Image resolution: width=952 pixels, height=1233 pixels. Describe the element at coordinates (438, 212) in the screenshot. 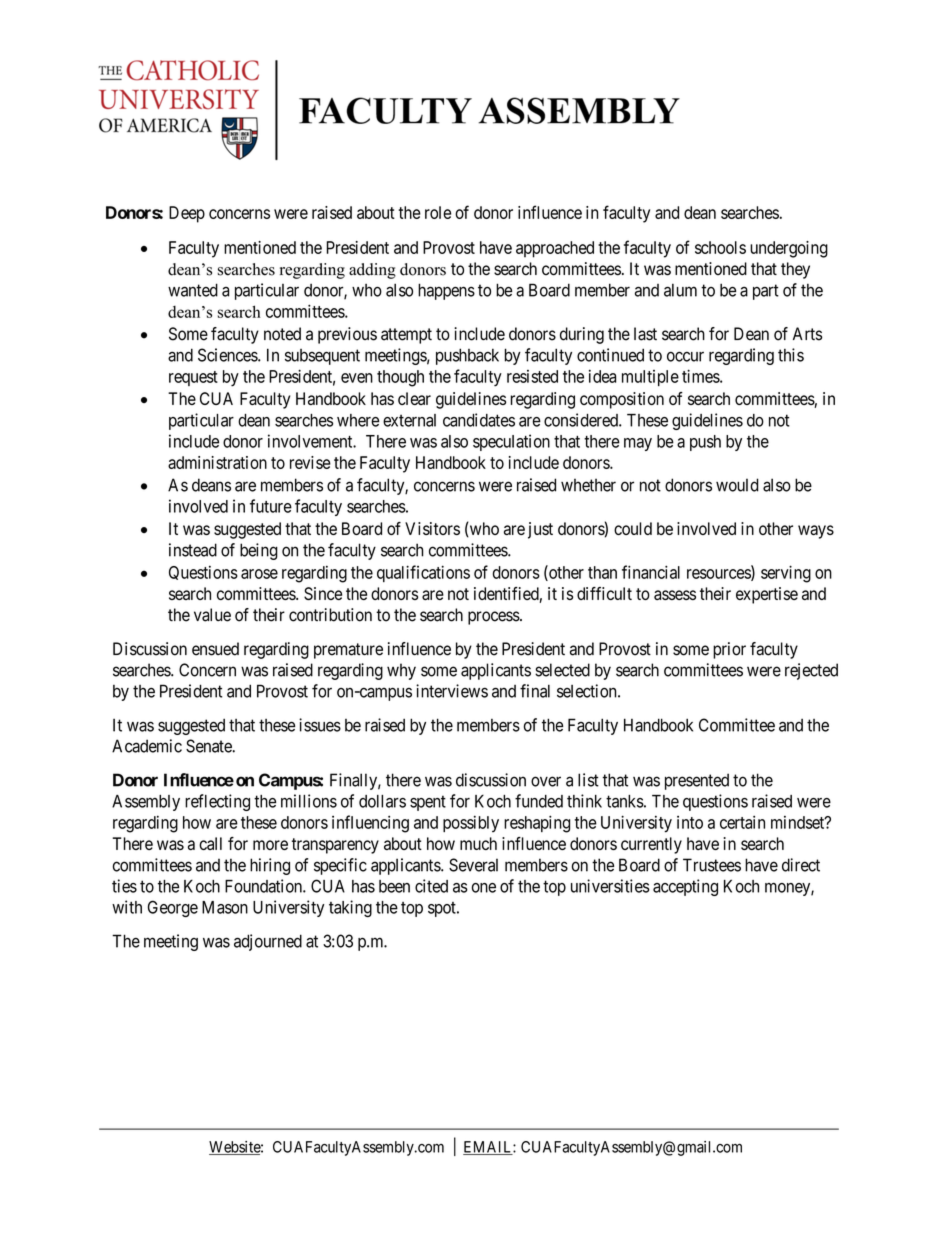

I see `role` at that location.
